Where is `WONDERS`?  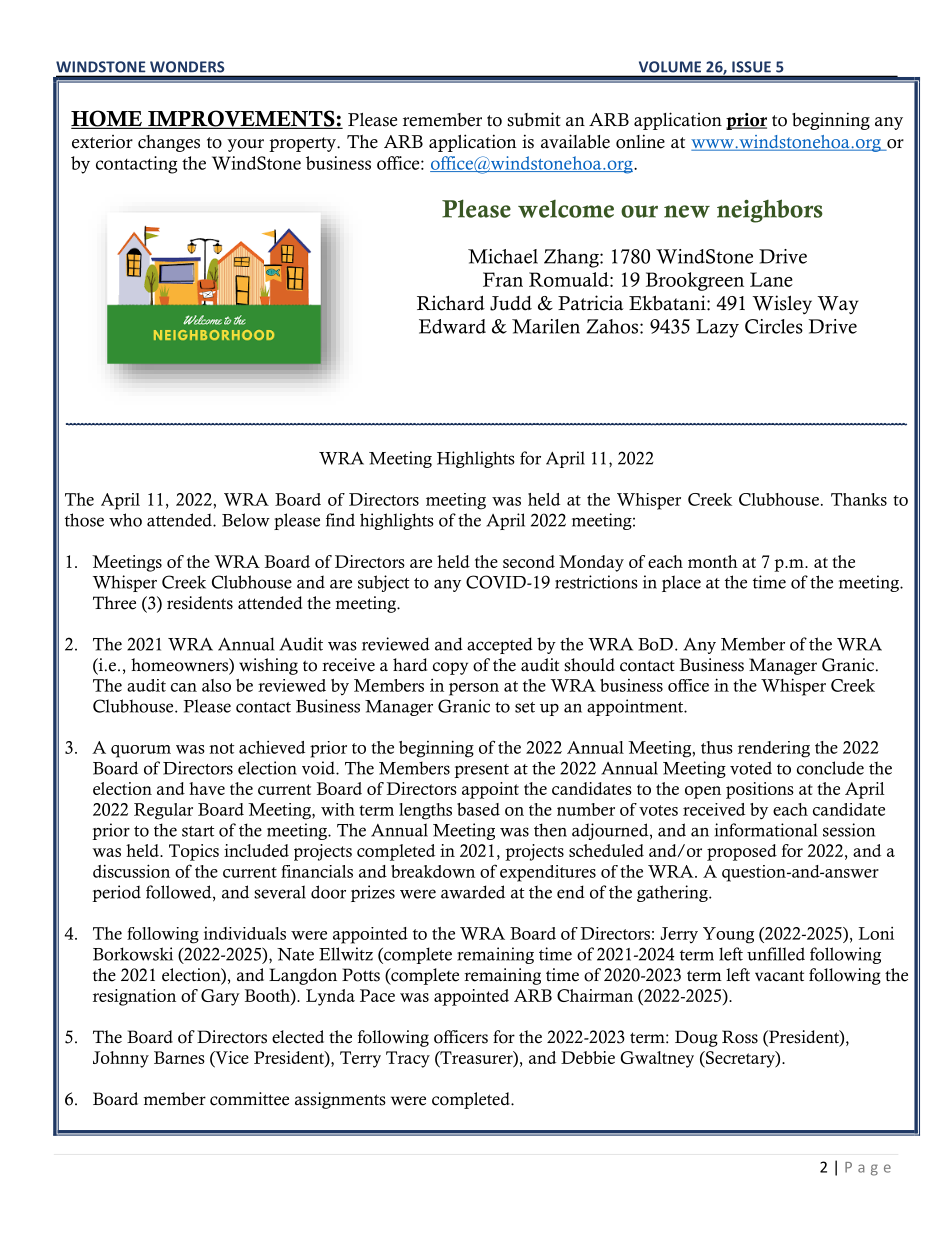 WONDERS is located at coordinates (187, 66).
